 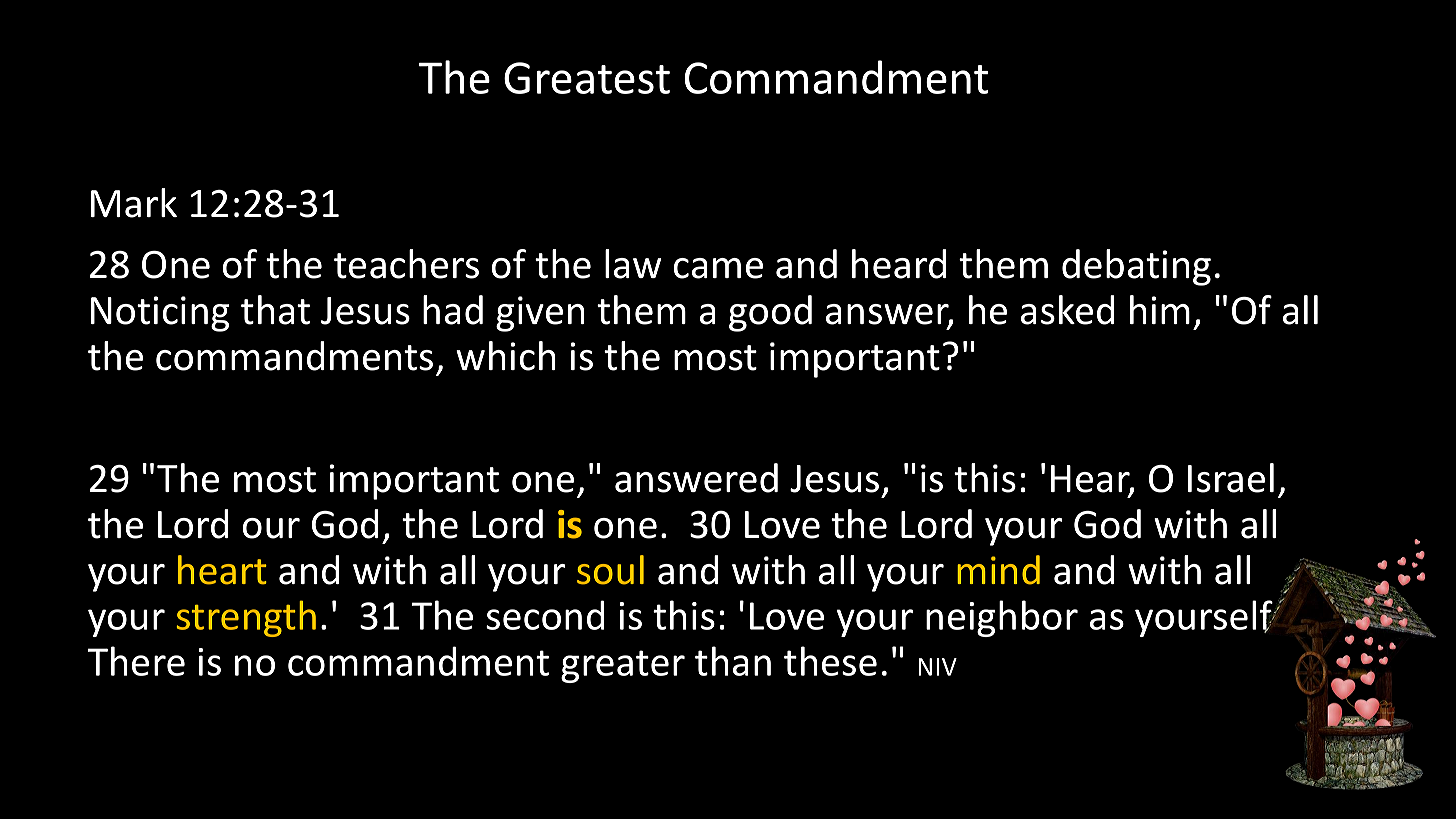 What do you see at coordinates (275, 310) in the screenshot?
I see `that` at bounding box center [275, 310].
